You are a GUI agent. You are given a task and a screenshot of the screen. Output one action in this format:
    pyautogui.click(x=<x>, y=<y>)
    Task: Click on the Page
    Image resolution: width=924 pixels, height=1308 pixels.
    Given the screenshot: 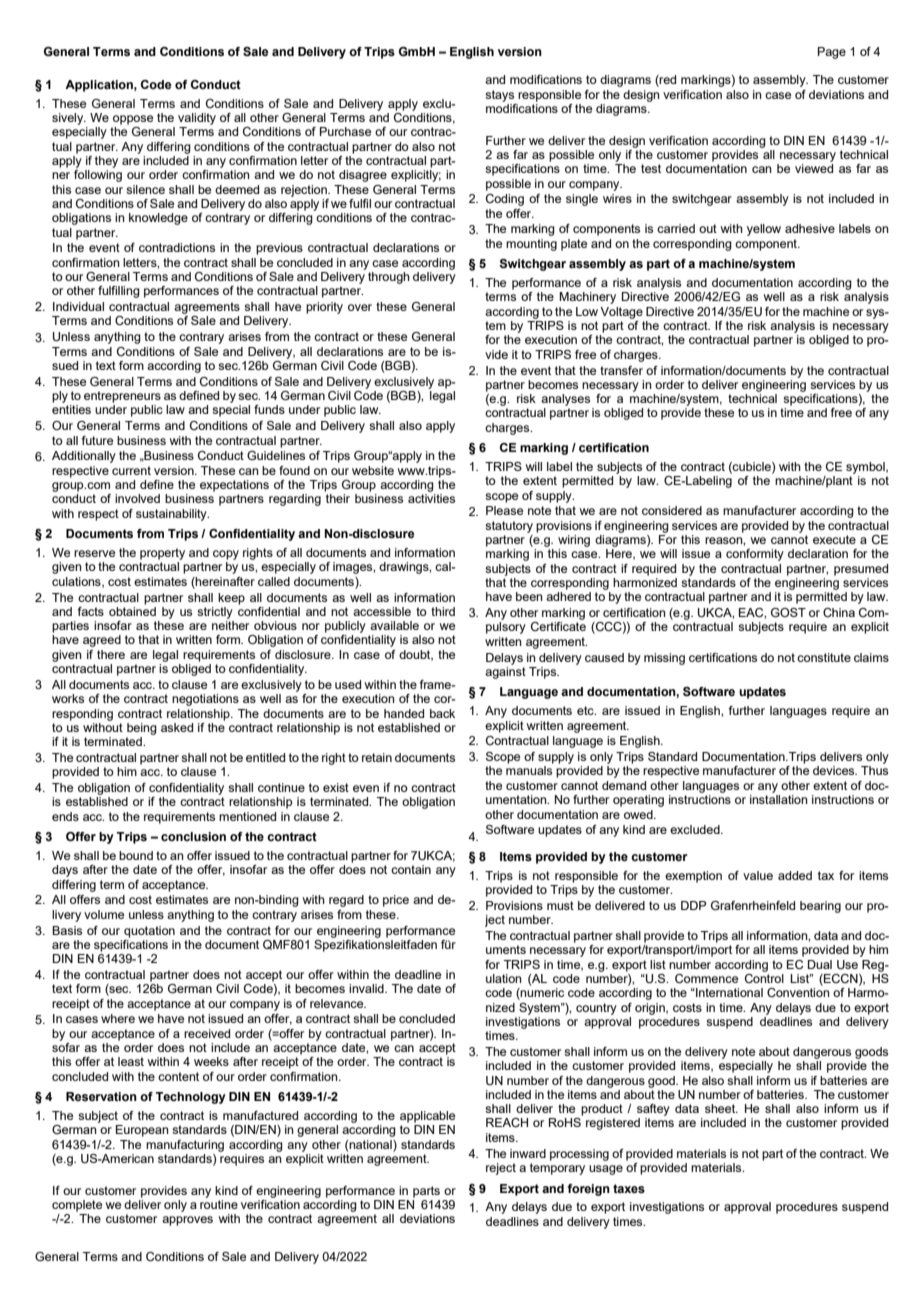 What is the action you would take?
    pyautogui.click(x=832, y=53)
